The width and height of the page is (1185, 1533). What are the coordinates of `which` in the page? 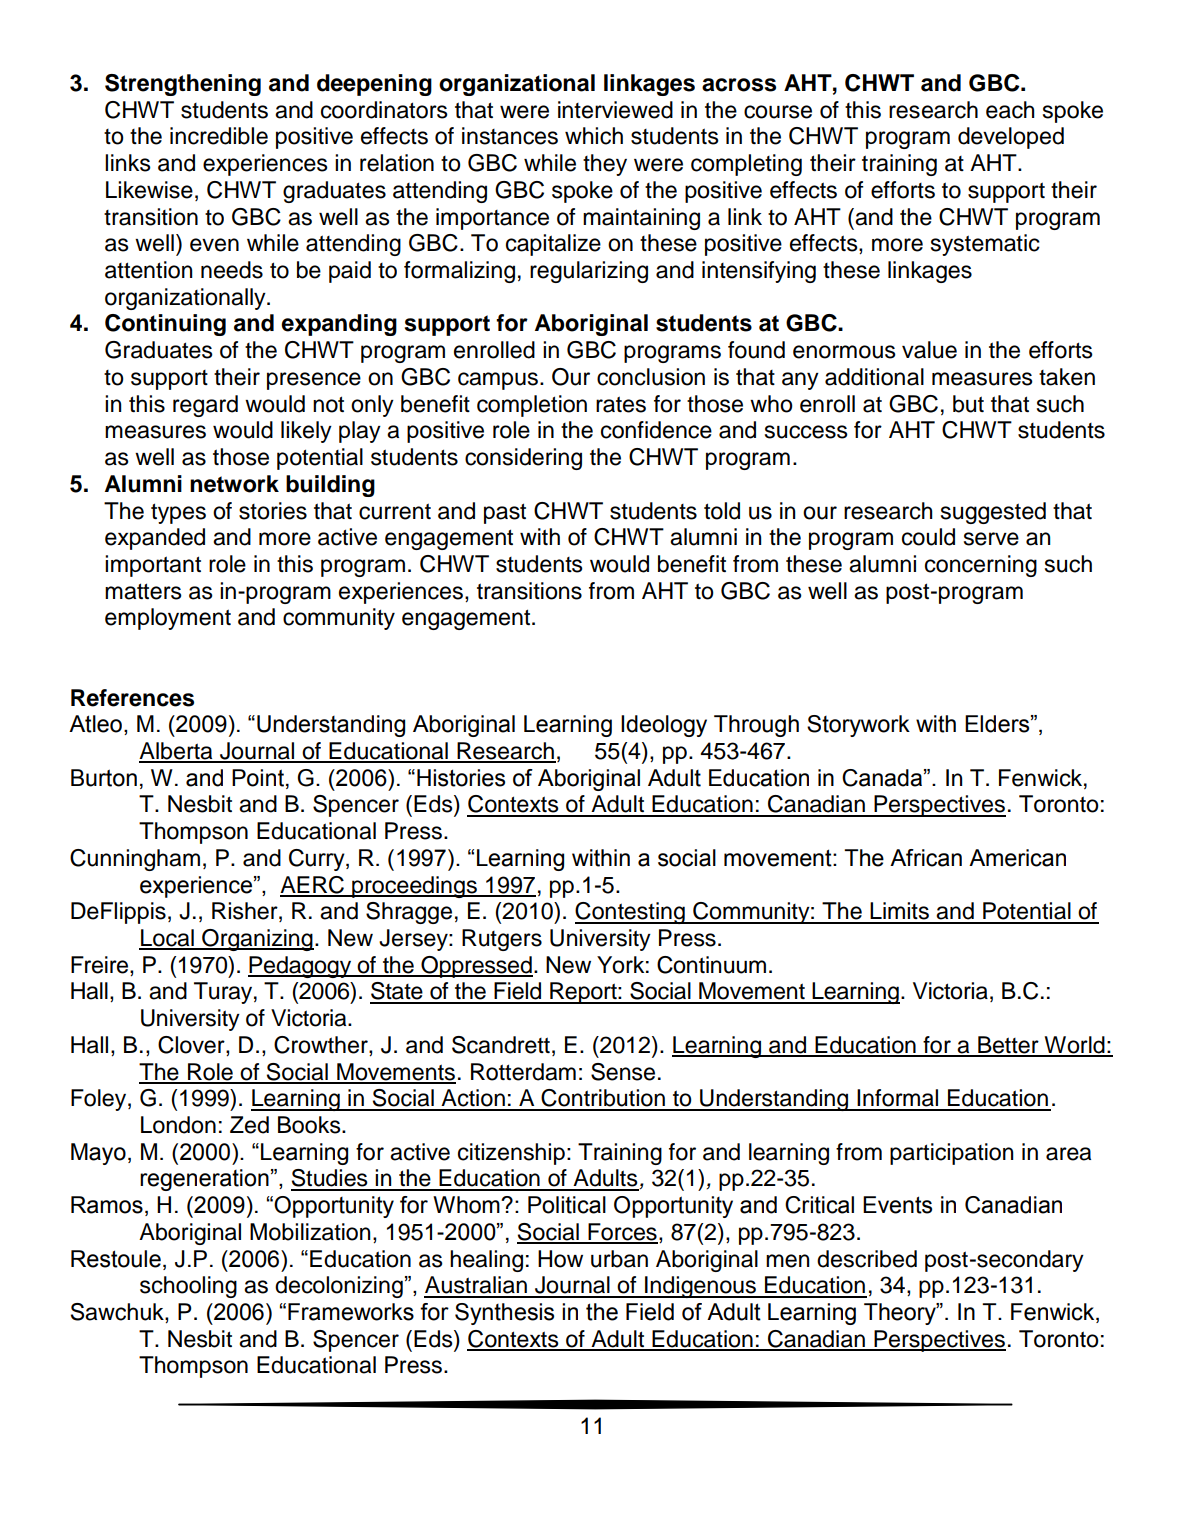 It's located at (594, 136).
